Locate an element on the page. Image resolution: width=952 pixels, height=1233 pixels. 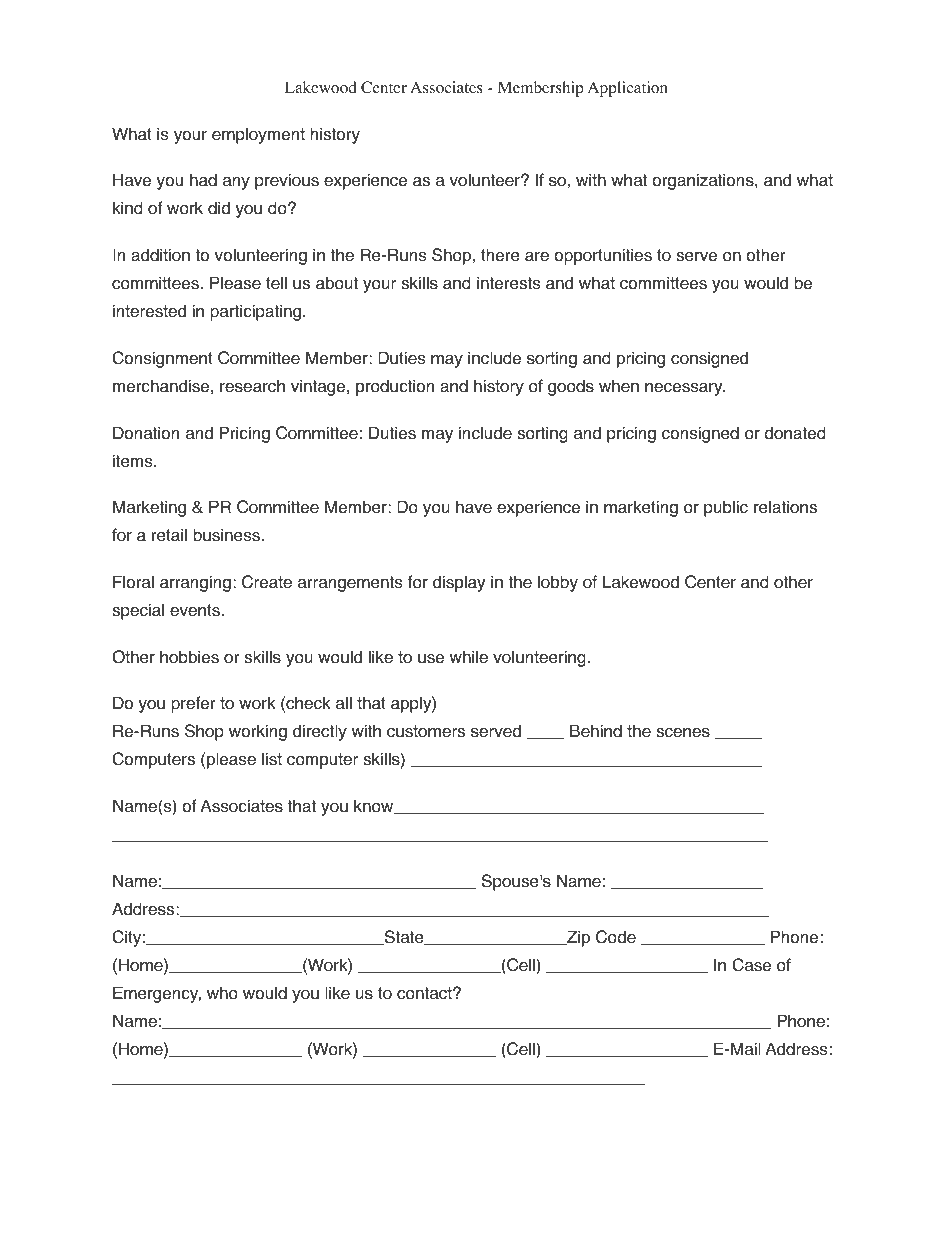
public is located at coordinates (726, 508).
